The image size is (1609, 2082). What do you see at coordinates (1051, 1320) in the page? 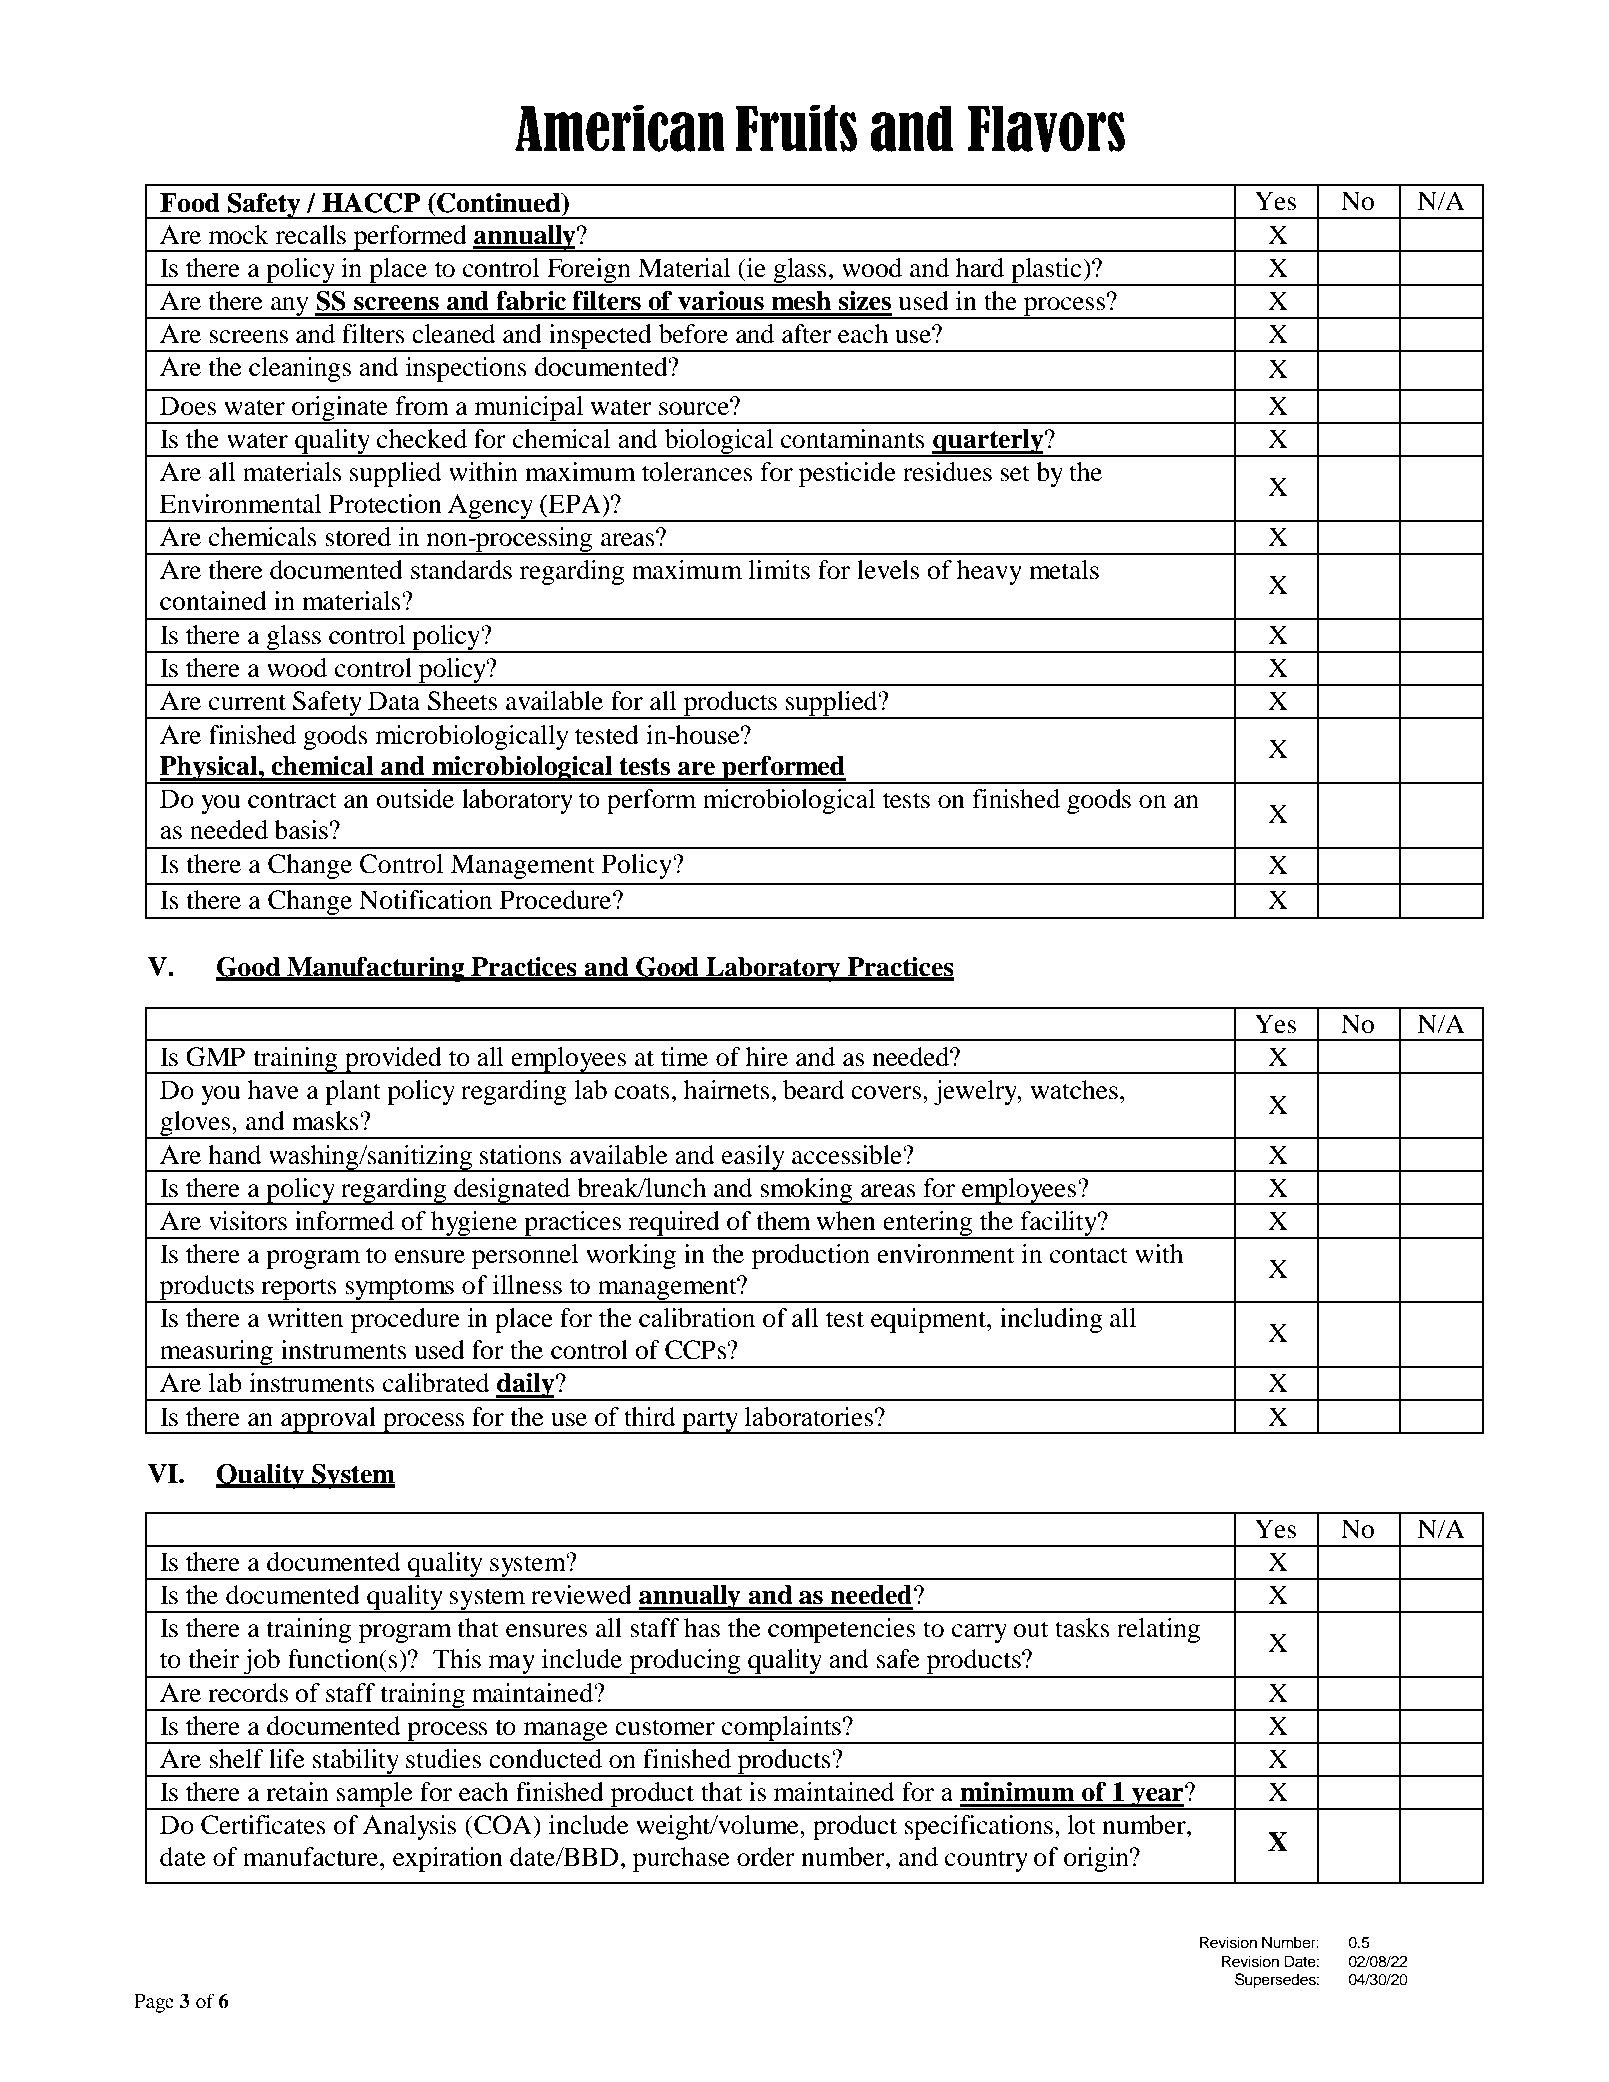
I see `including` at bounding box center [1051, 1320].
